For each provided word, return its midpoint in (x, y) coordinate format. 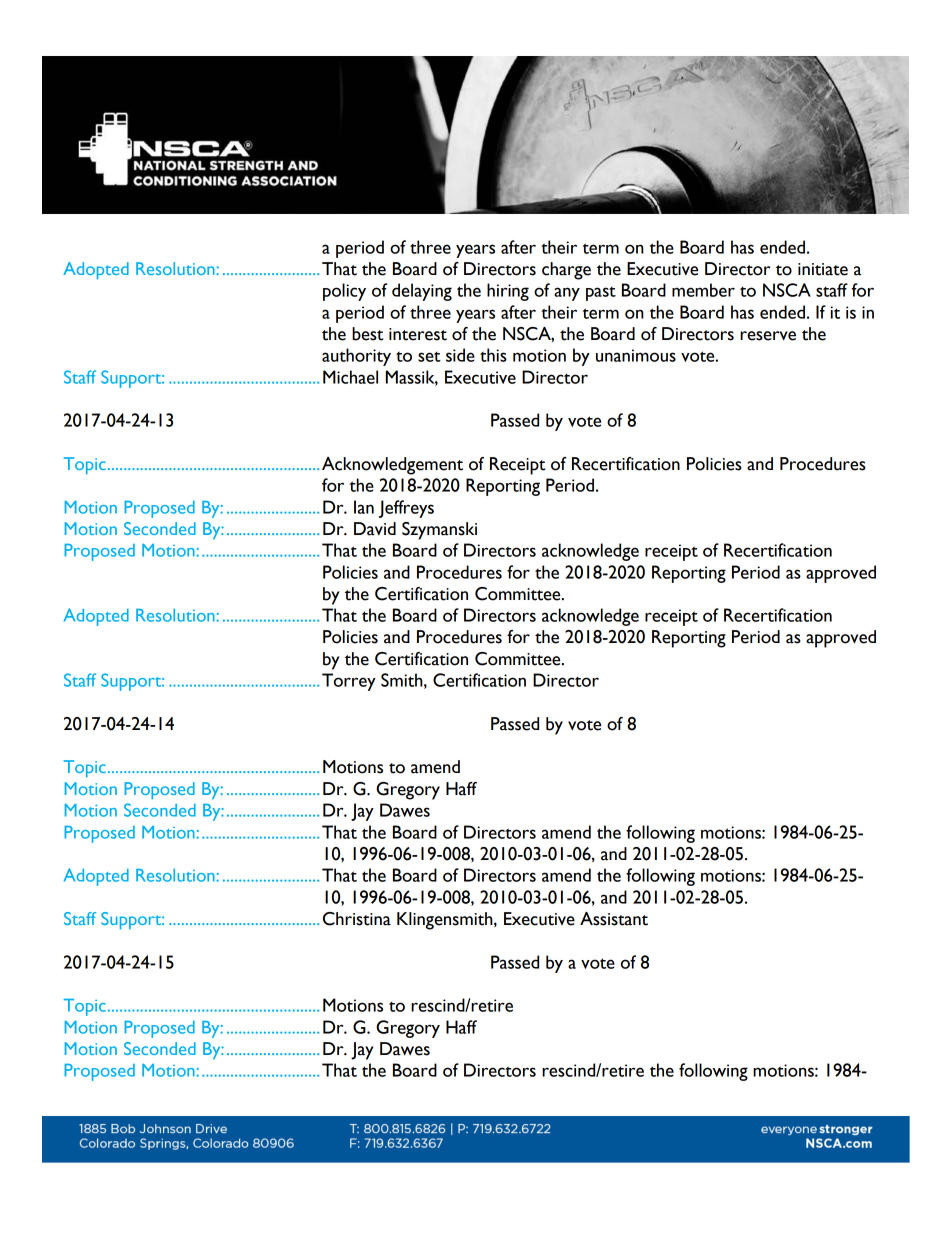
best (367, 334)
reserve (768, 336)
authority (356, 357)
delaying (422, 292)
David (375, 529)
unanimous (636, 355)
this (493, 355)
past (601, 294)
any (567, 294)
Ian (364, 507)
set (429, 356)
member (703, 290)
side (460, 355)
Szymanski (439, 531)
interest (418, 334)
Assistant (614, 919)
